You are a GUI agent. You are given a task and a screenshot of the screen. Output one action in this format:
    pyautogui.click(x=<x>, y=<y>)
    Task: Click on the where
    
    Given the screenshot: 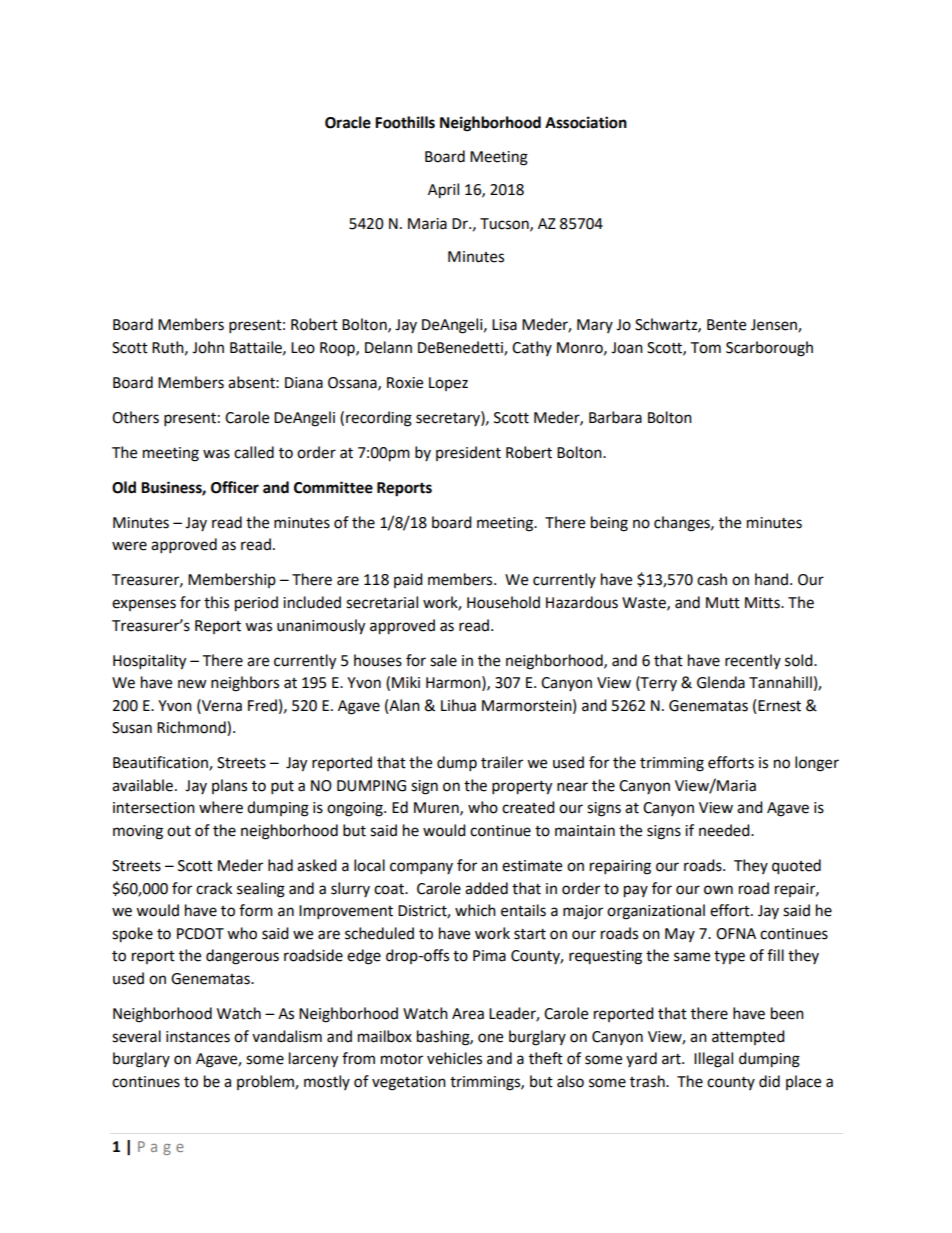 What is the action you would take?
    pyautogui.click(x=221, y=807)
